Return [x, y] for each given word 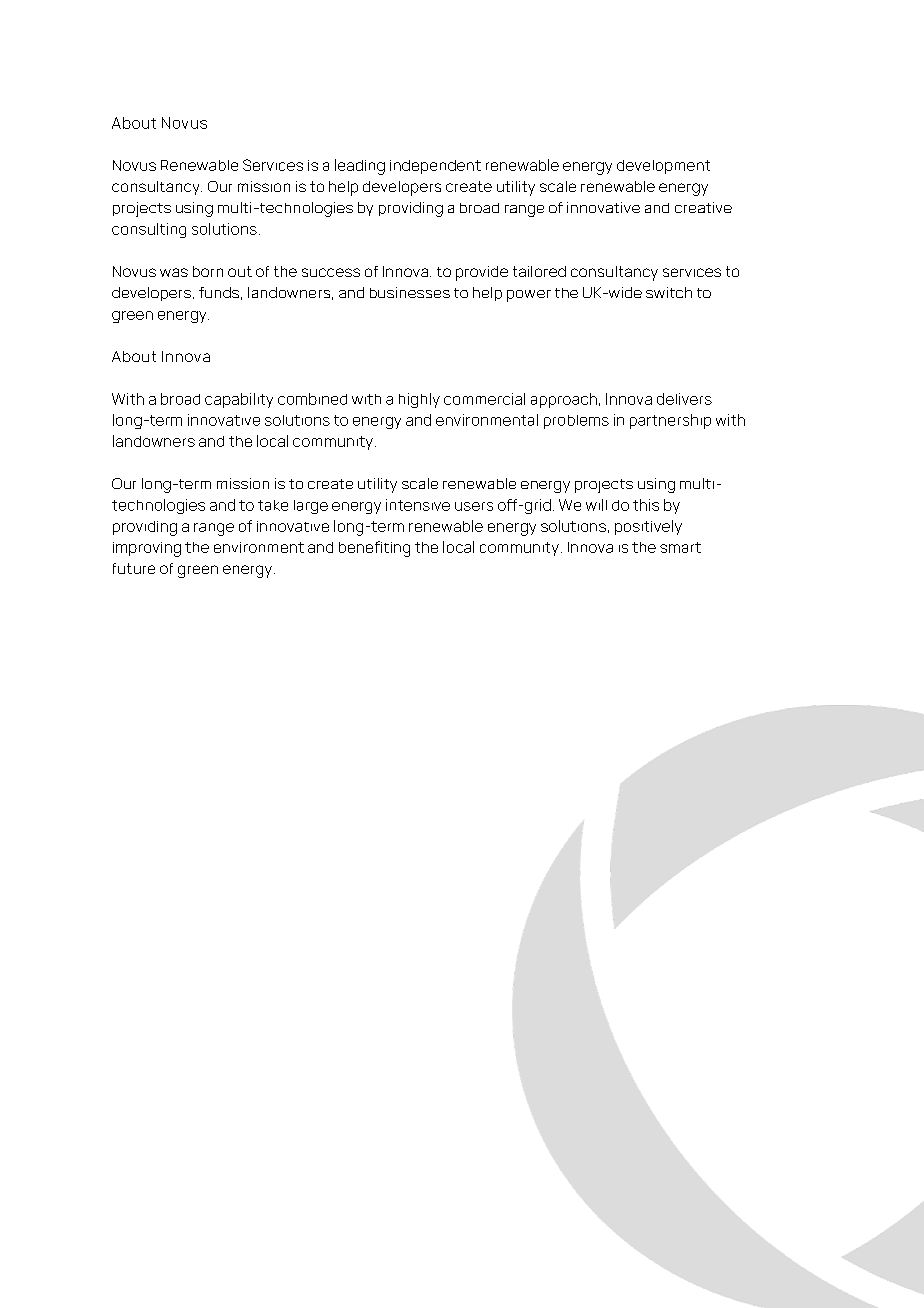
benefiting [374, 549]
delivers [684, 399]
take [273, 505]
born [208, 271]
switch [669, 292]
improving [147, 549]
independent [435, 167]
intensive [418, 505]
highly [419, 400]
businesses [410, 292]
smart [680, 547]
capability [239, 400]
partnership [670, 421]
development [663, 167]
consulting [149, 230]
